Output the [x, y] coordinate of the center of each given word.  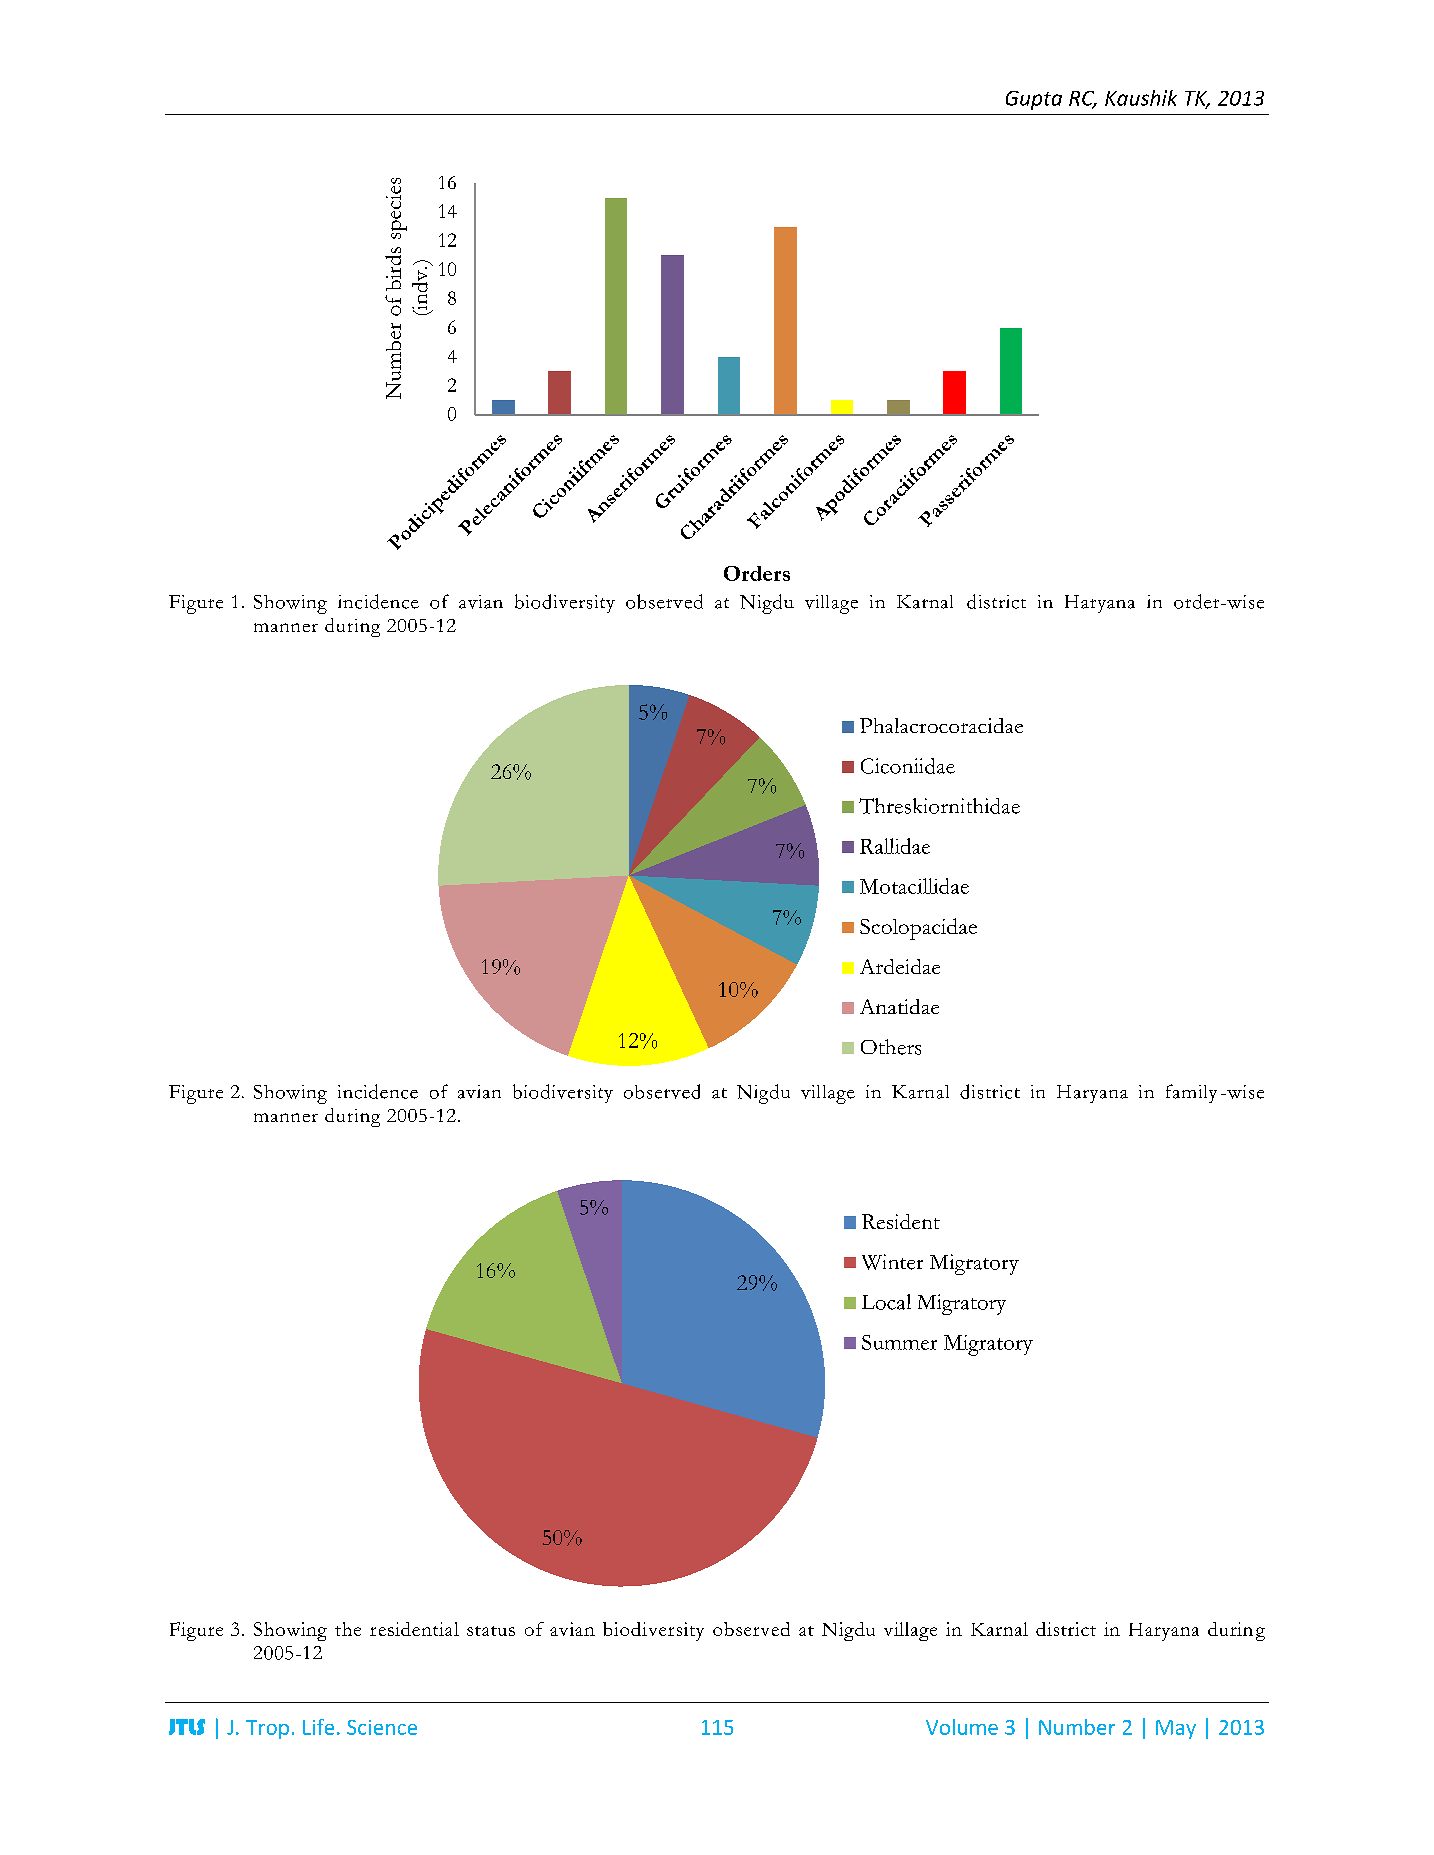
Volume [962, 1727]
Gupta [1034, 100]
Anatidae [899, 1006]
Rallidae [895, 846]
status [491, 1631]
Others [891, 1047]
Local [886, 1302]
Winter [892, 1262]
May [1176, 1729]
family [1191, 1093]
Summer [899, 1342]
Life [318, 1727]
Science [382, 1727]
